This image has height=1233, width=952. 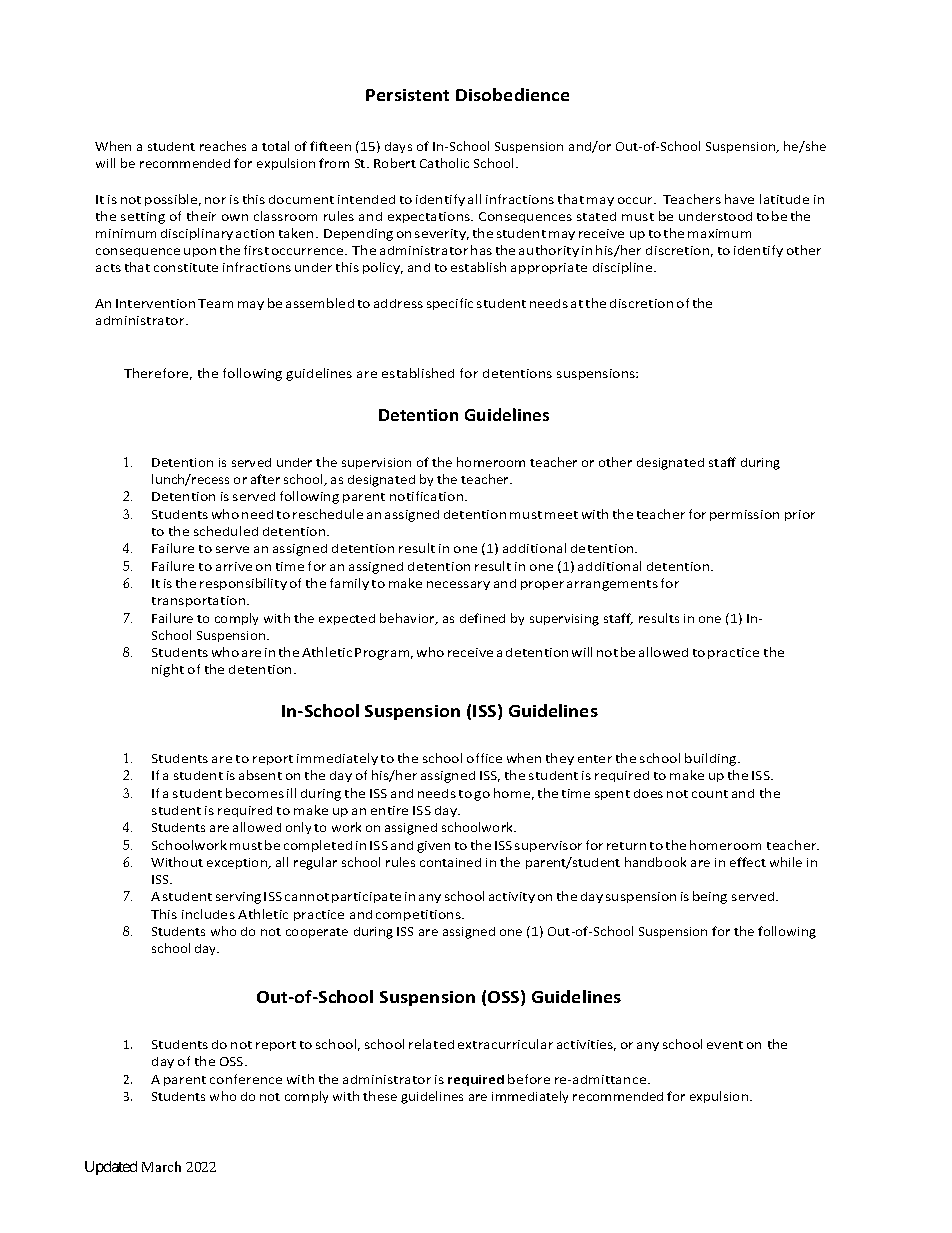 I want to click on these, so click(x=380, y=1096).
